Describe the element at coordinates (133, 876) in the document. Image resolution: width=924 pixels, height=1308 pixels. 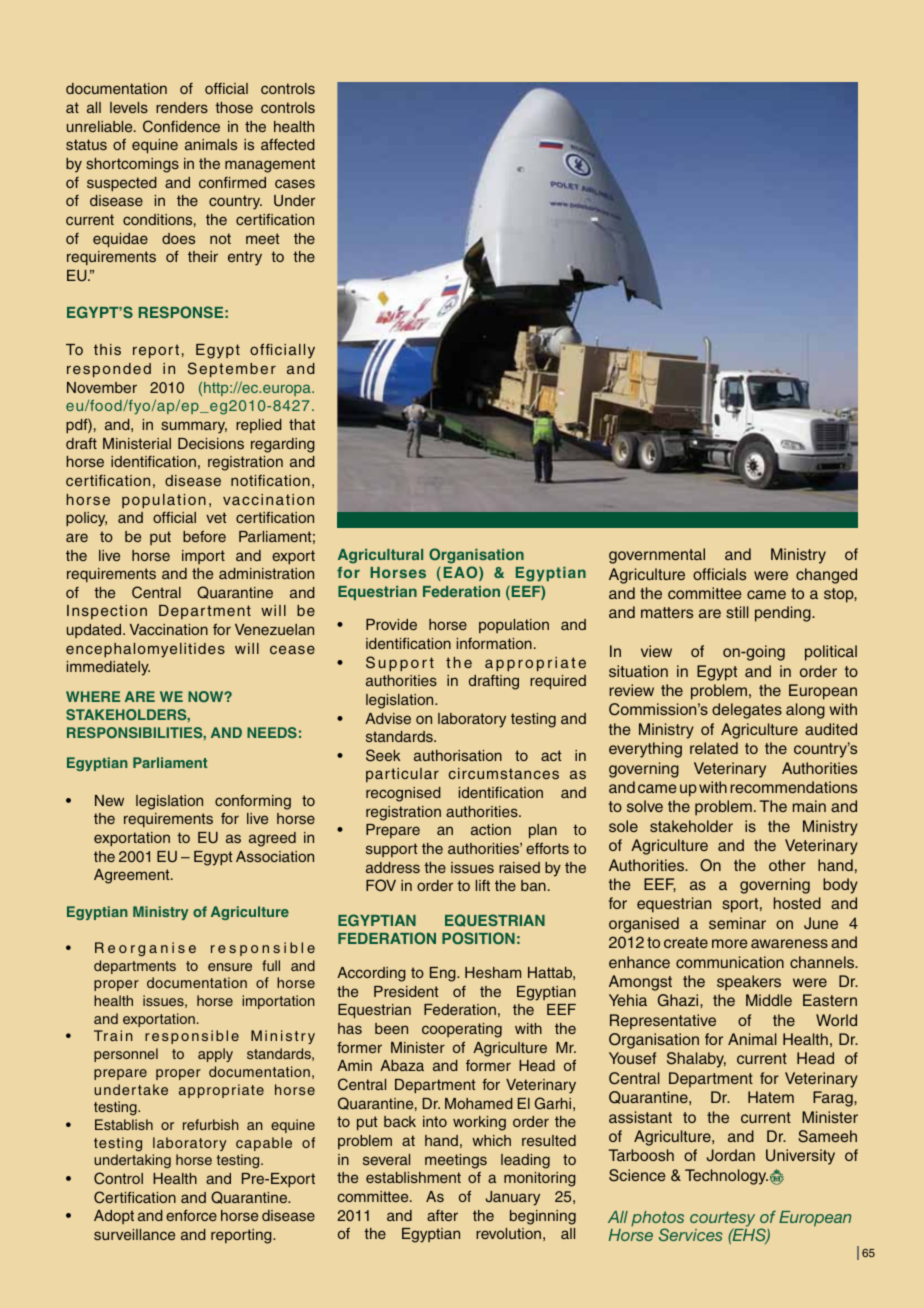
I see `Agreement` at that location.
